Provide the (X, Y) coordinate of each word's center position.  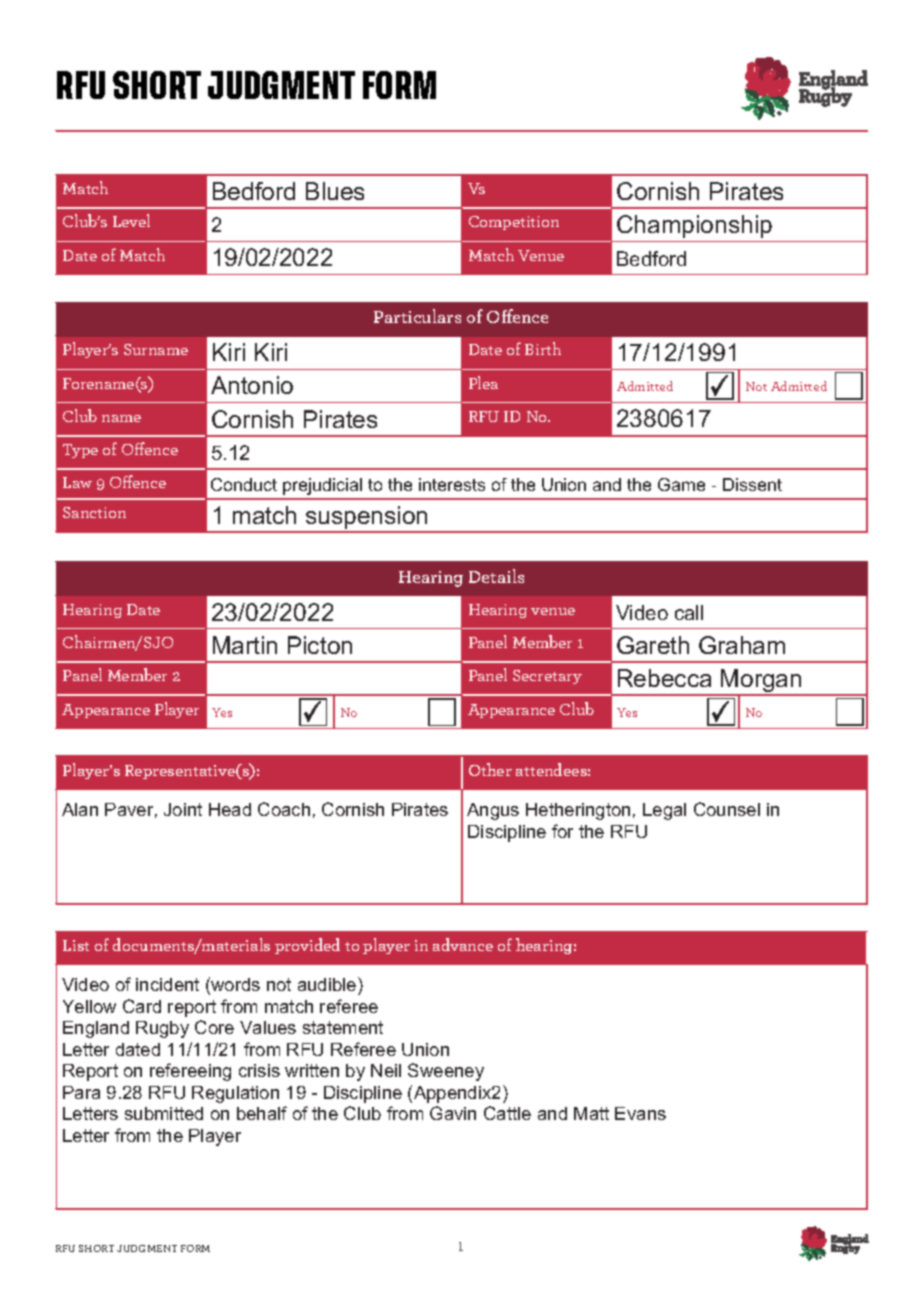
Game (681, 484)
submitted (164, 1113)
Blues (335, 191)
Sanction (94, 512)
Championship (694, 226)
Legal (664, 811)
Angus (493, 811)
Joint (183, 809)
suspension (367, 519)
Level (131, 220)
